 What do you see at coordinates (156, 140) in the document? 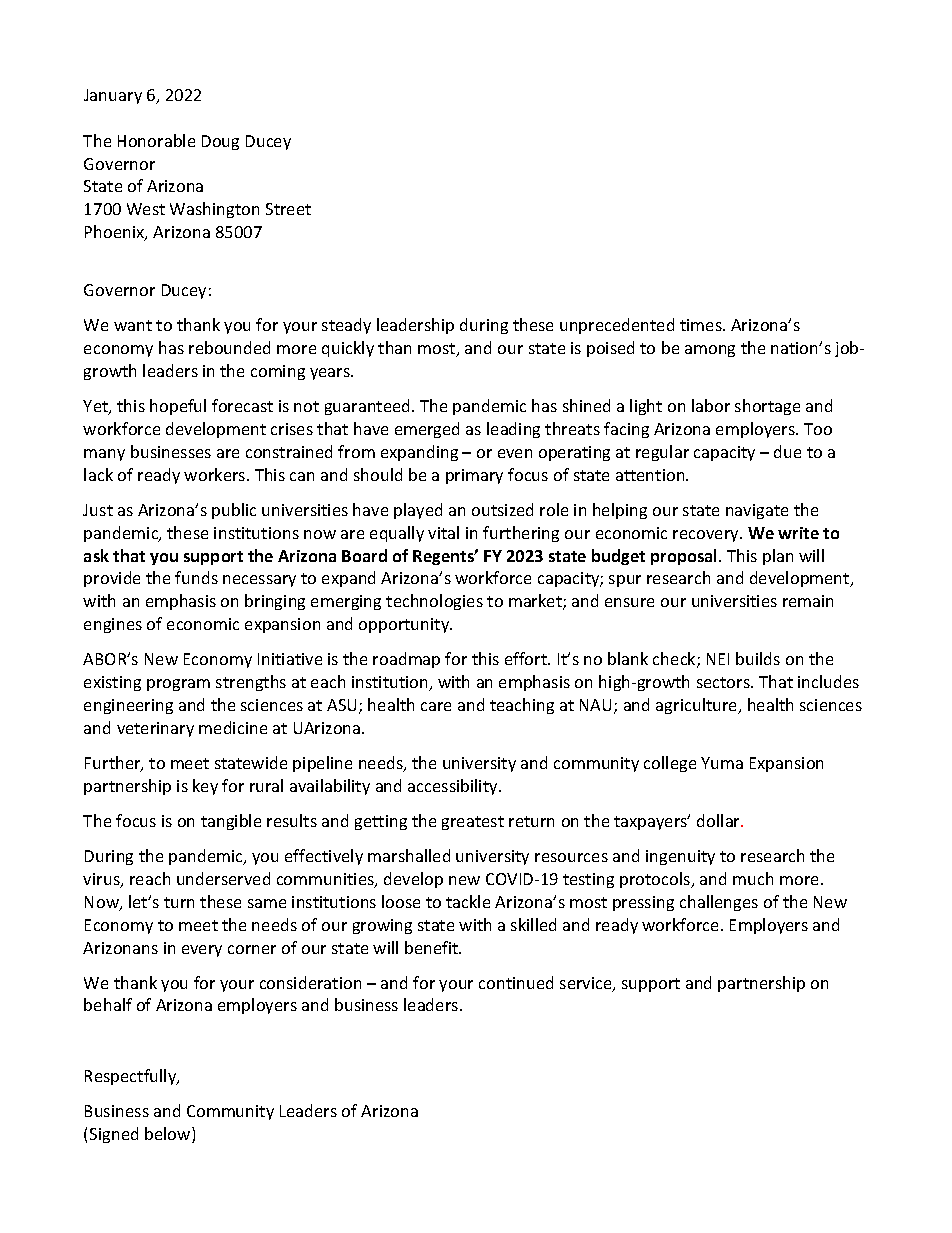
I see `Honorable` at bounding box center [156, 140].
